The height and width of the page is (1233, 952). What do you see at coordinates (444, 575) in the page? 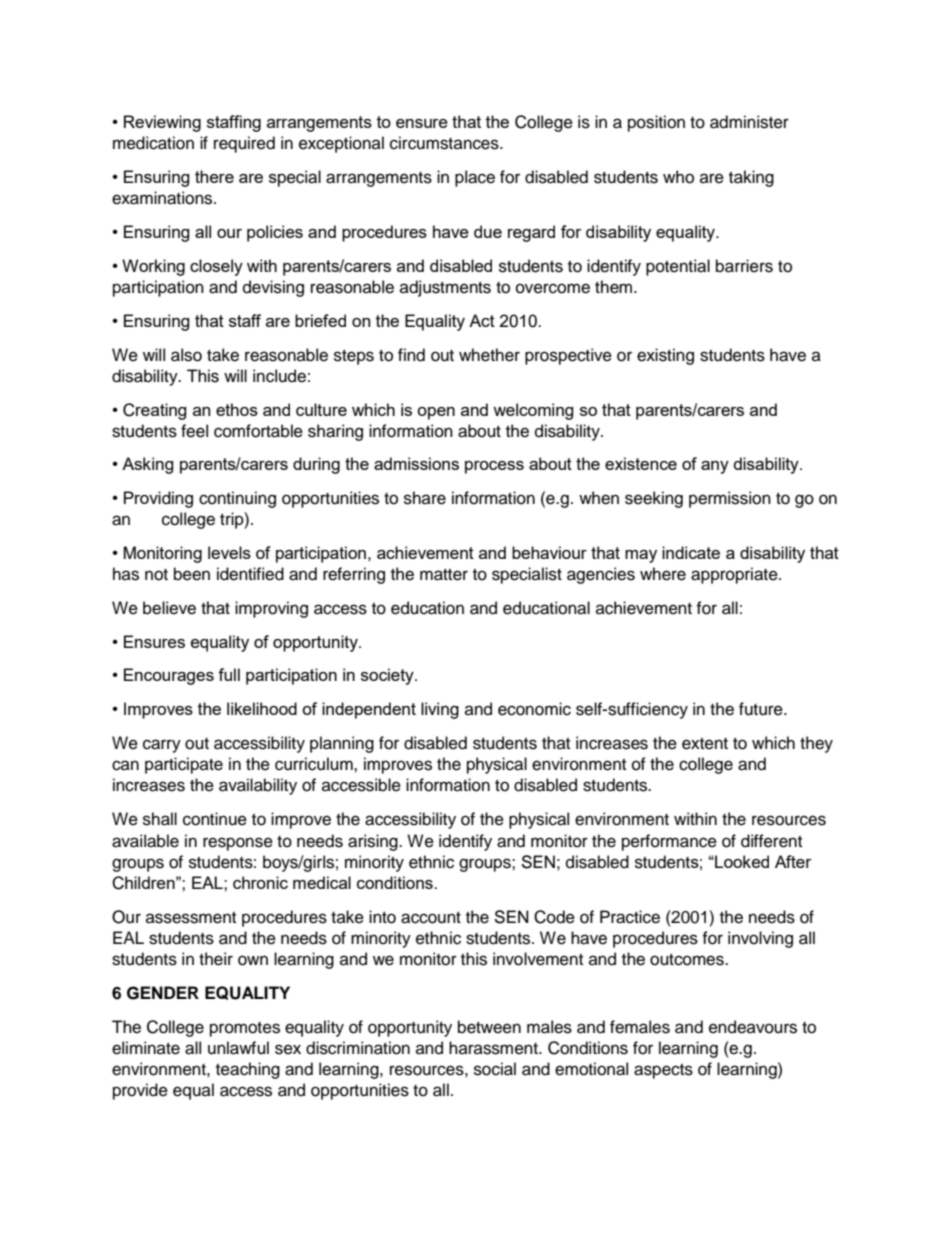
I see `matter` at bounding box center [444, 575].
